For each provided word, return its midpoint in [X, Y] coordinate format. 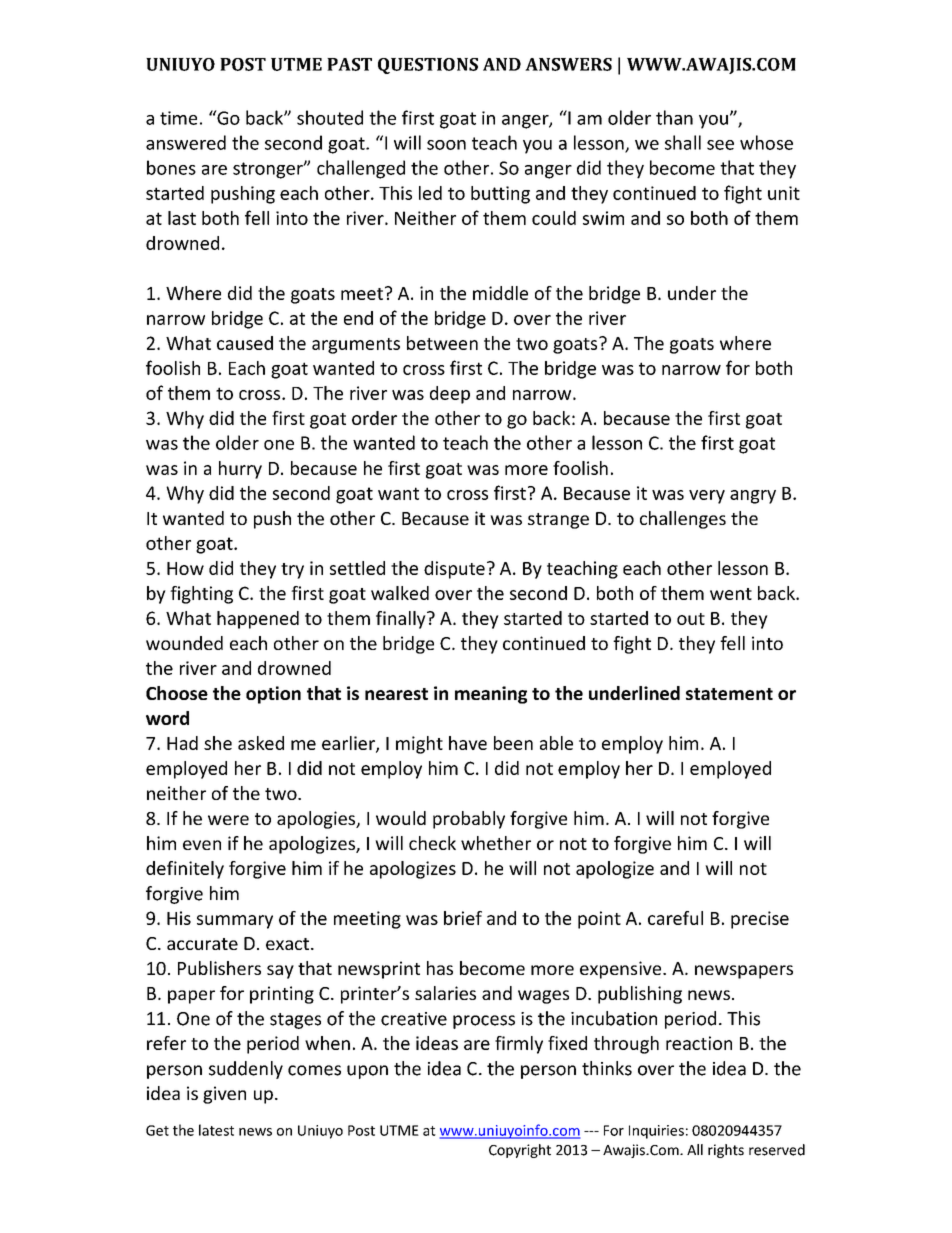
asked [261, 743]
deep [450, 395]
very [707, 497]
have [468, 743]
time [178, 118]
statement [729, 694]
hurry [240, 470]
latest [216, 1130]
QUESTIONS [428, 66]
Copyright [520, 1151]
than [674, 117]
